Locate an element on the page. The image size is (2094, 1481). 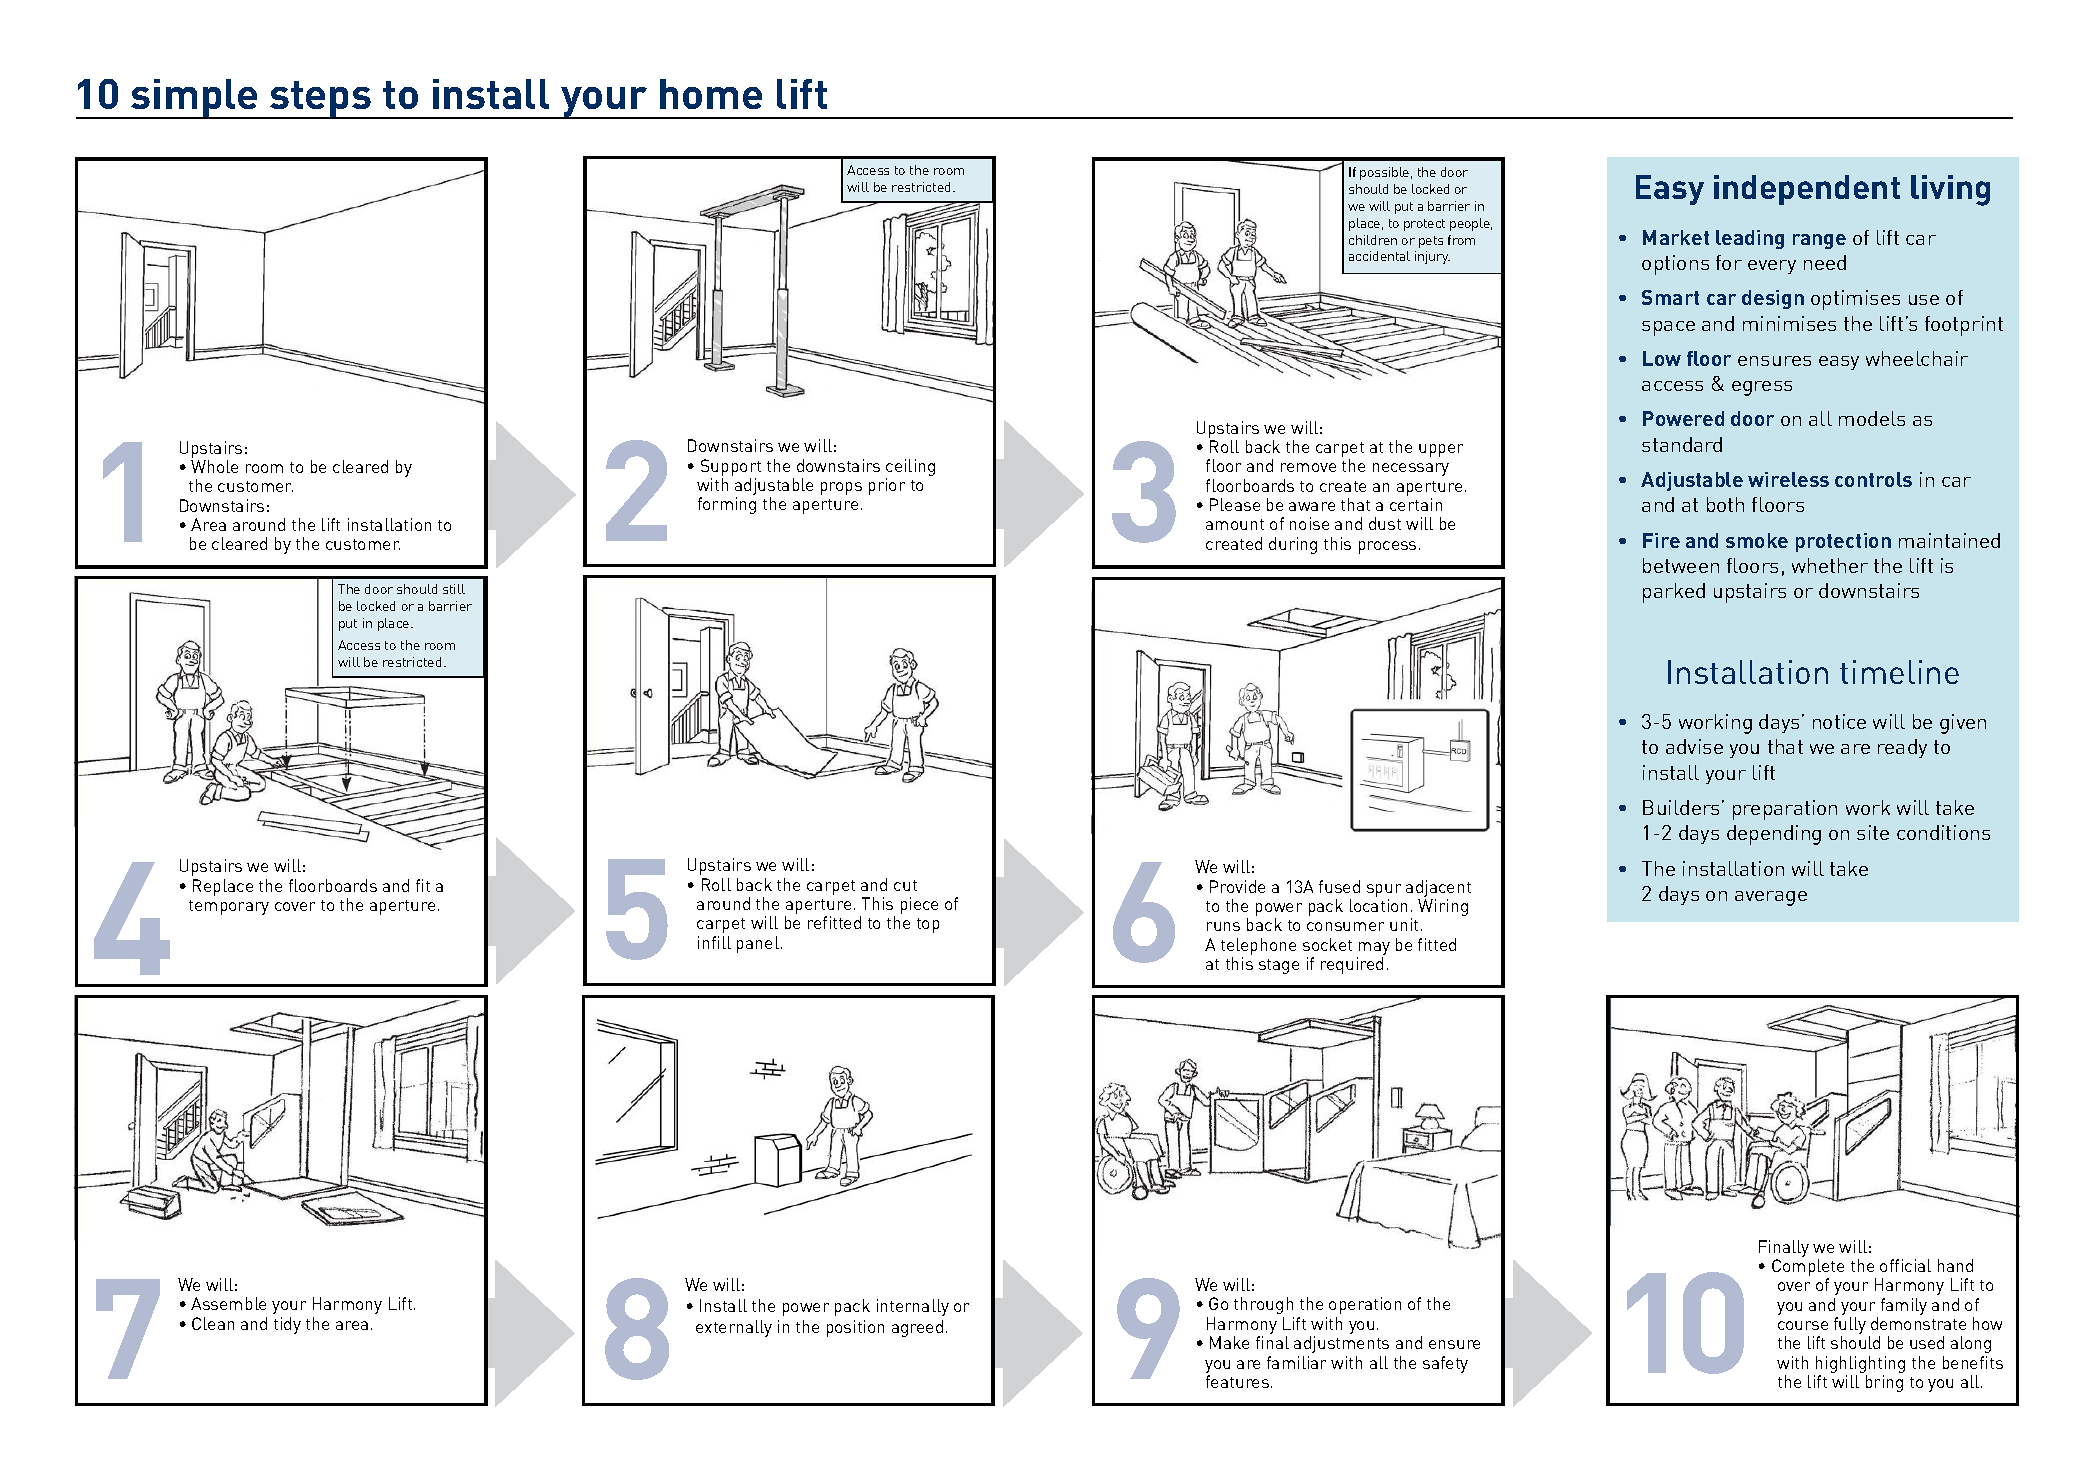
amount is located at coordinates (1235, 524).
